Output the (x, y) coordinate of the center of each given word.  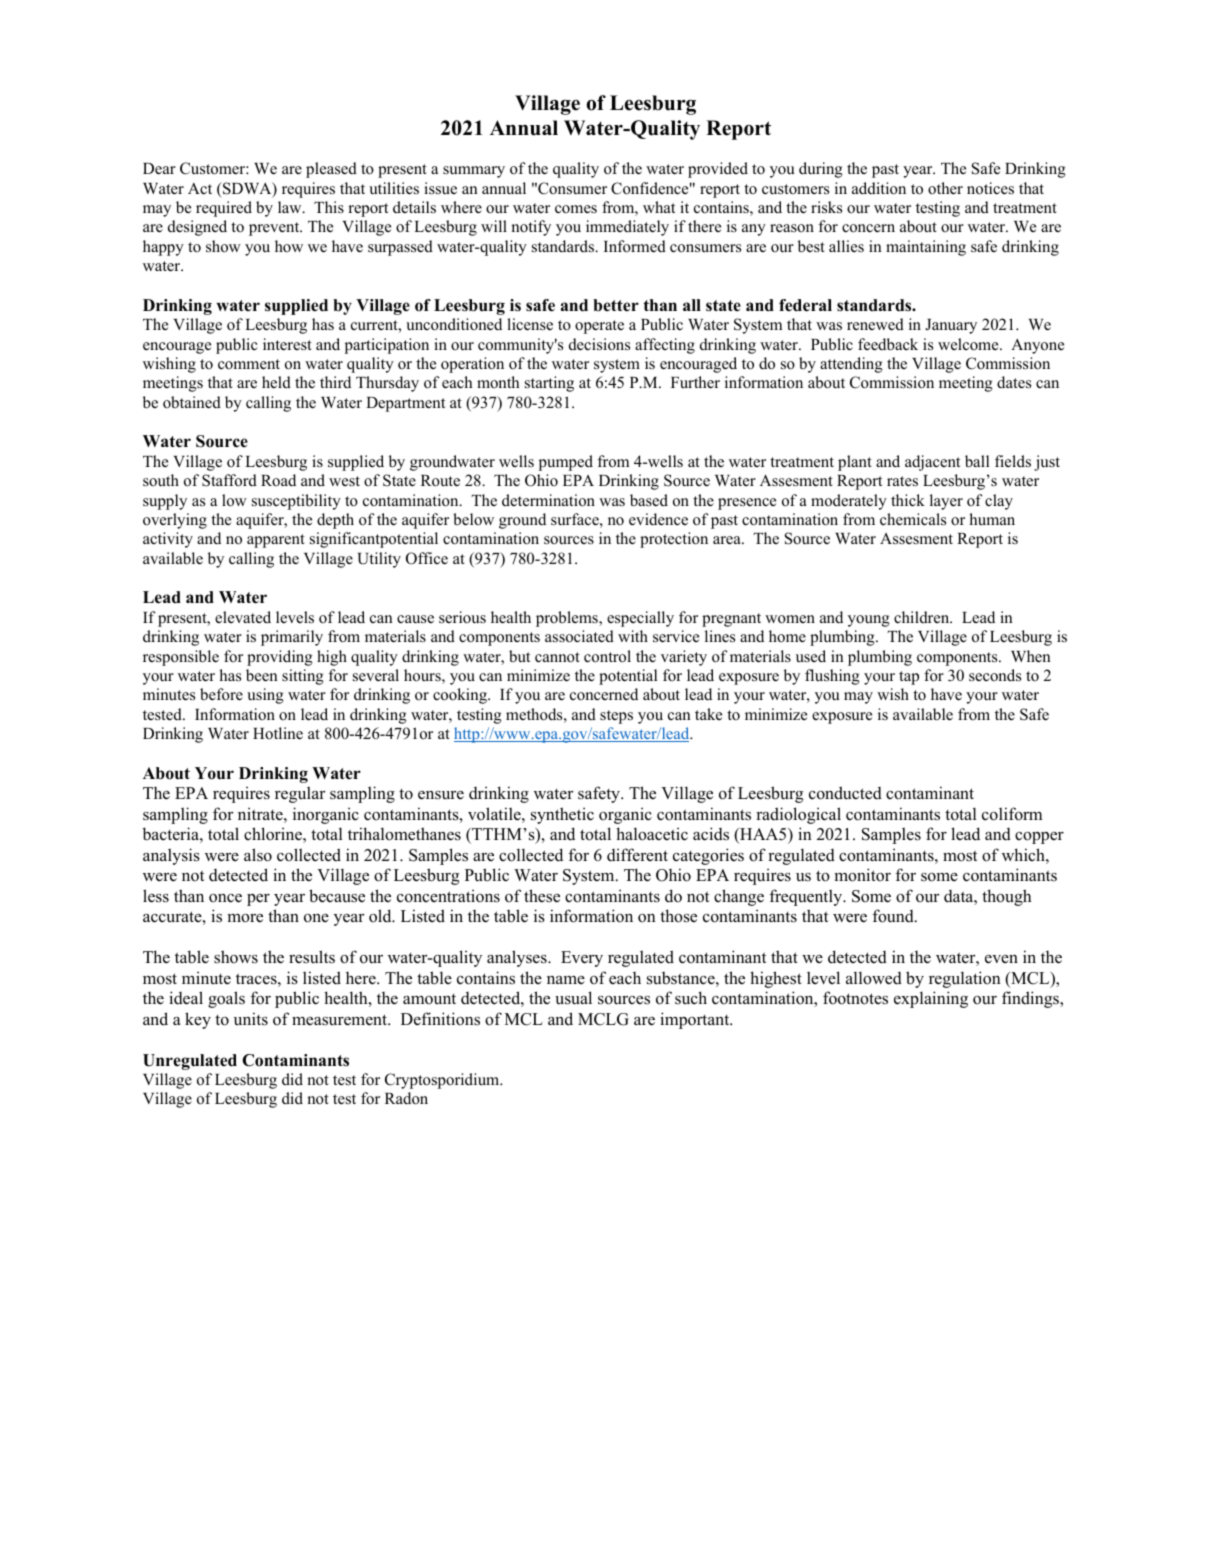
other (945, 188)
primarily (292, 638)
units (251, 1019)
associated (579, 636)
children (923, 617)
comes (576, 209)
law (291, 207)
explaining (931, 999)
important (696, 1020)
